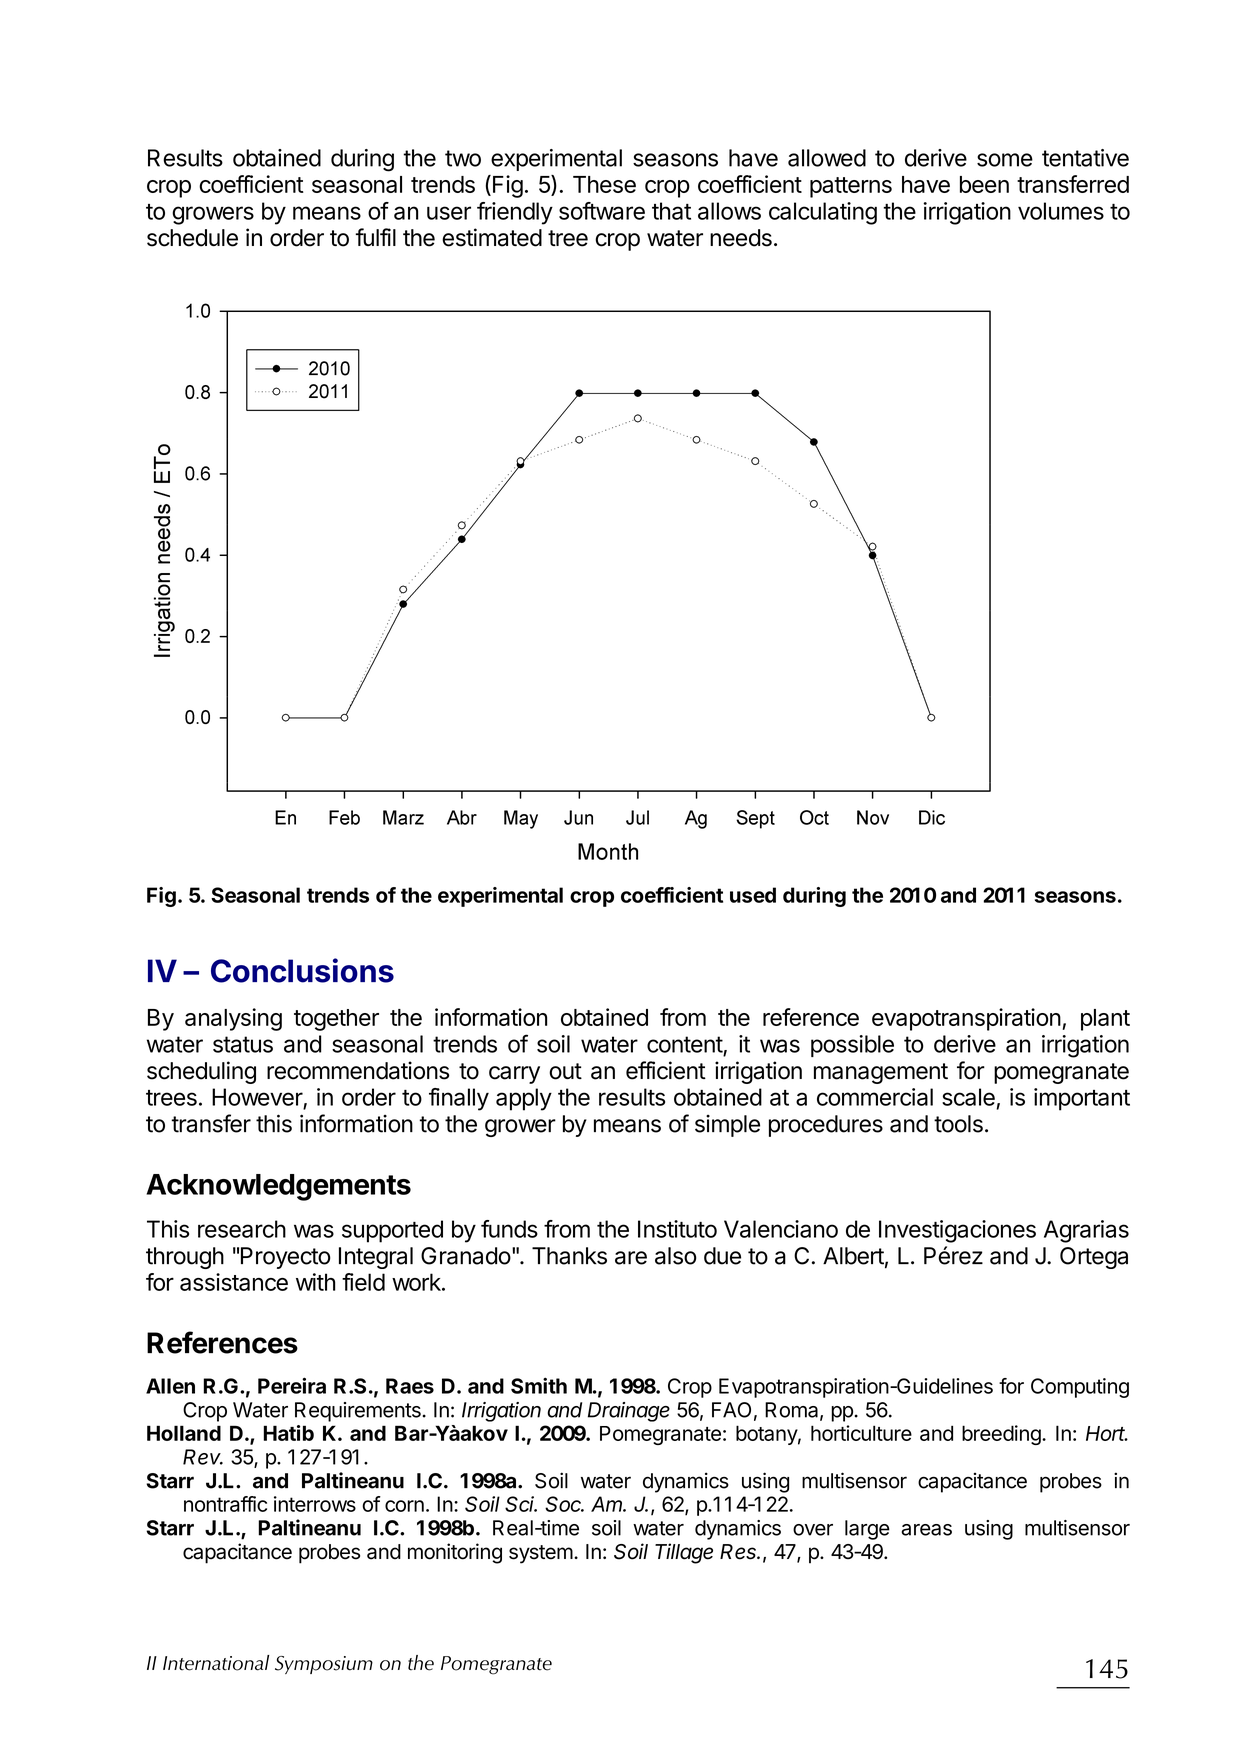 This screenshot has height=1747, width=1239. Describe the element at coordinates (671, 211) in the screenshot. I see `that` at that location.
